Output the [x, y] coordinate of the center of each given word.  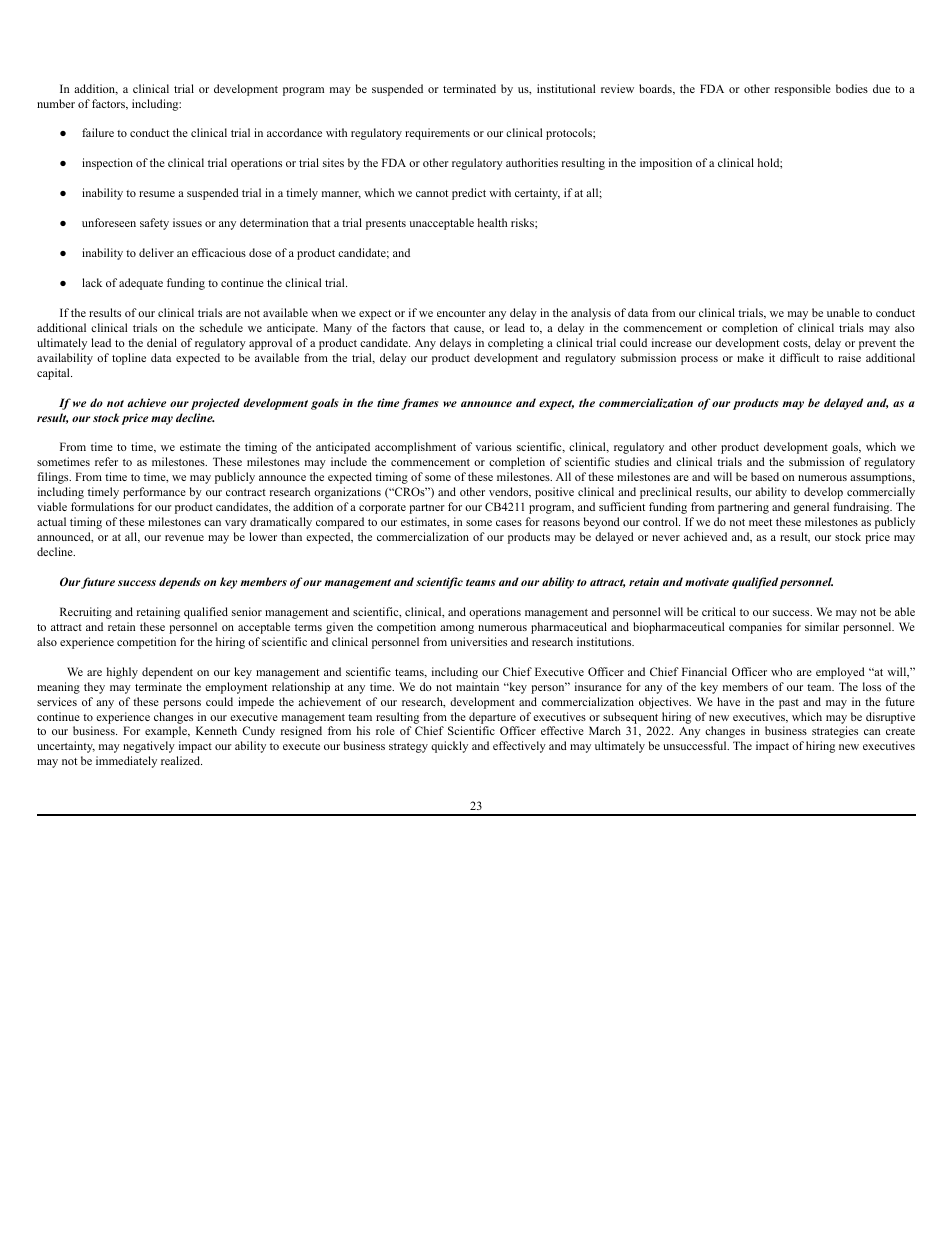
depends [180, 583]
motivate [707, 581]
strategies [835, 732]
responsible [803, 90]
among [457, 629]
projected [215, 404]
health [492, 222]
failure [98, 132]
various [493, 446]
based [765, 476]
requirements [437, 134]
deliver [156, 252]
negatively [149, 747]
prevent [877, 345]
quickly [449, 747]
